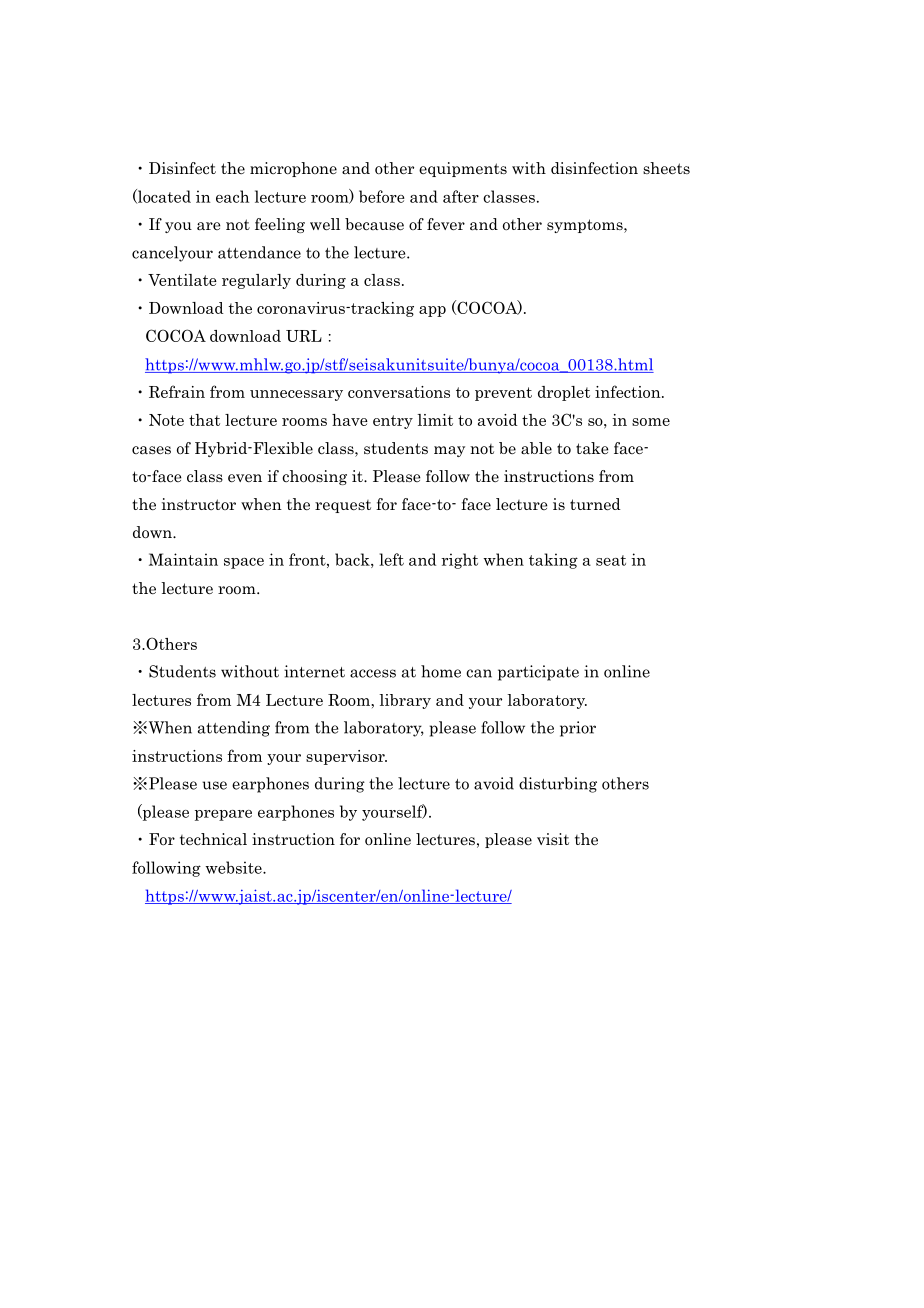 The image size is (924, 1308). What do you see at coordinates (564, 393) in the document?
I see `droplet` at bounding box center [564, 393].
